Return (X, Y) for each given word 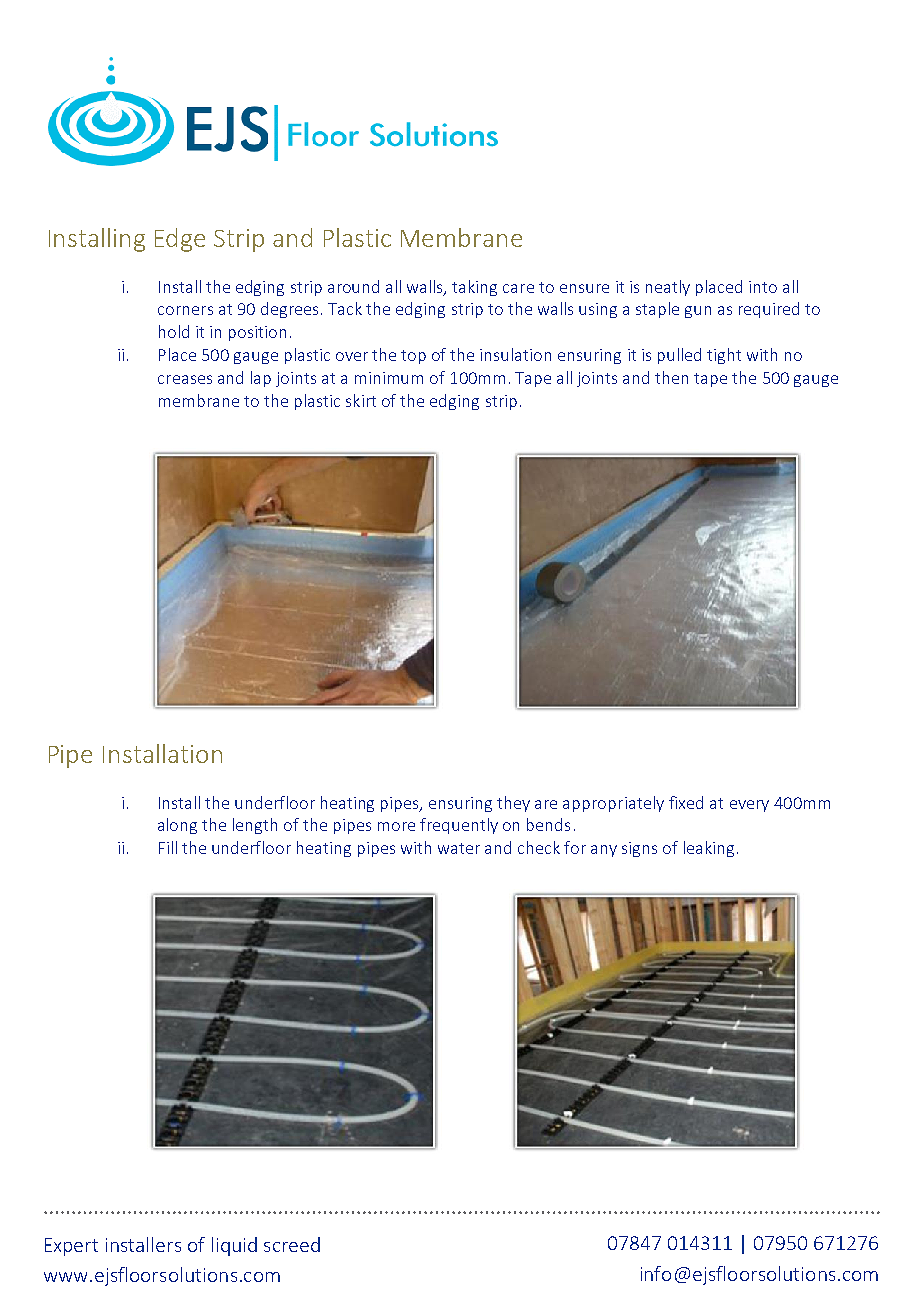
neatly (668, 288)
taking (474, 288)
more (396, 826)
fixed (686, 802)
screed (292, 1244)
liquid (234, 1246)
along (177, 826)
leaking (709, 849)
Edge (180, 240)
